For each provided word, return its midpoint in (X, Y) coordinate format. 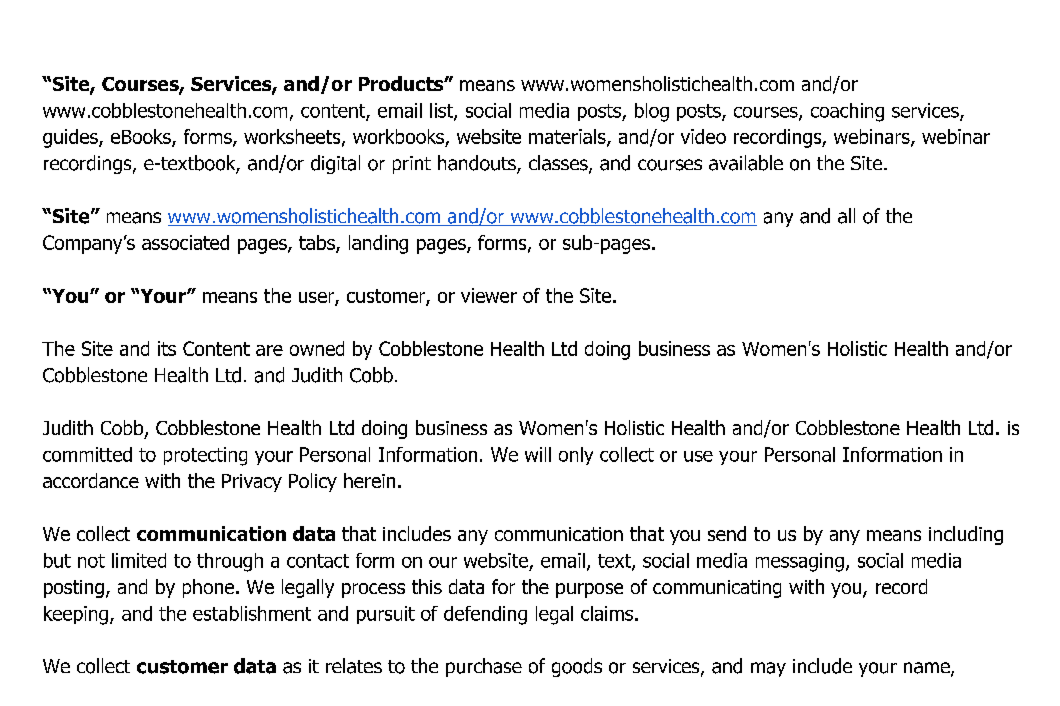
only (576, 456)
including (966, 535)
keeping (77, 615)
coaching (847, 112)
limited (139, 560)
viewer (489, 295)
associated (185, 242)
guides (71, 138)
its (167, 348)
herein (369, 480)
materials (568, 138)
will (538, 454)
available (746, 163)
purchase (484, 667)
